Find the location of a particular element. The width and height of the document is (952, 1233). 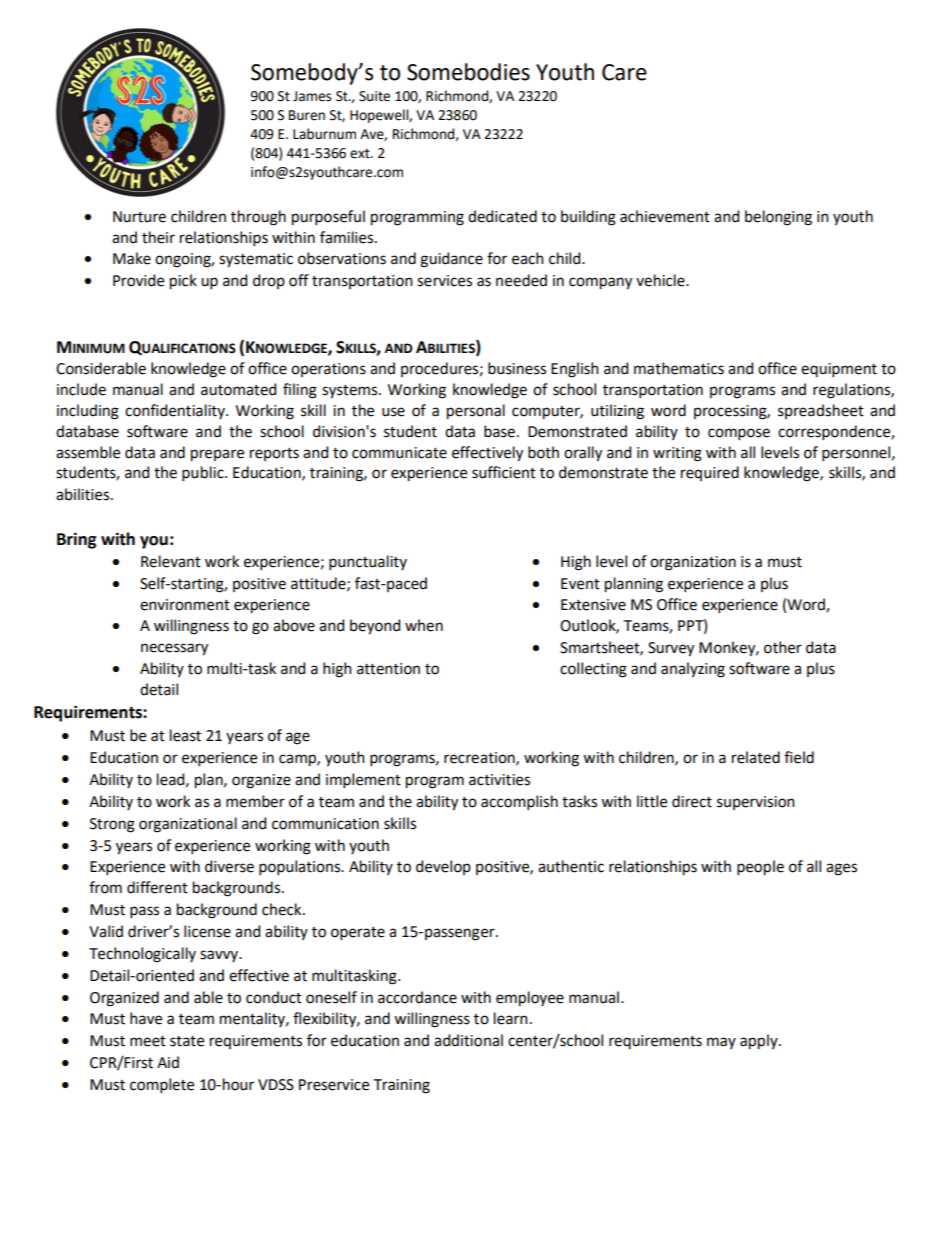

confidentiality is located at coordinates (176, 411).
